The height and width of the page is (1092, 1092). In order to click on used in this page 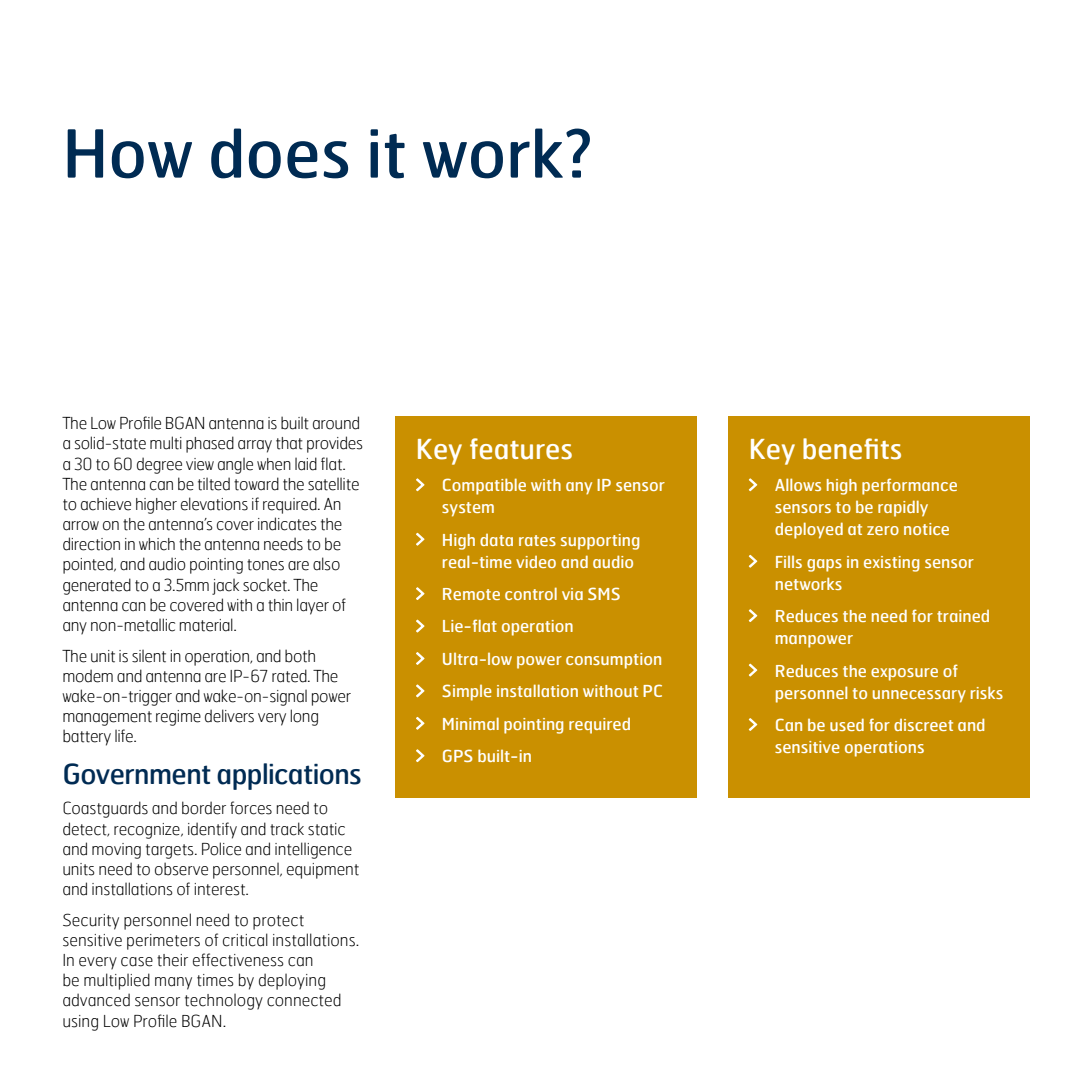, I will do `click(847, 724)`.
